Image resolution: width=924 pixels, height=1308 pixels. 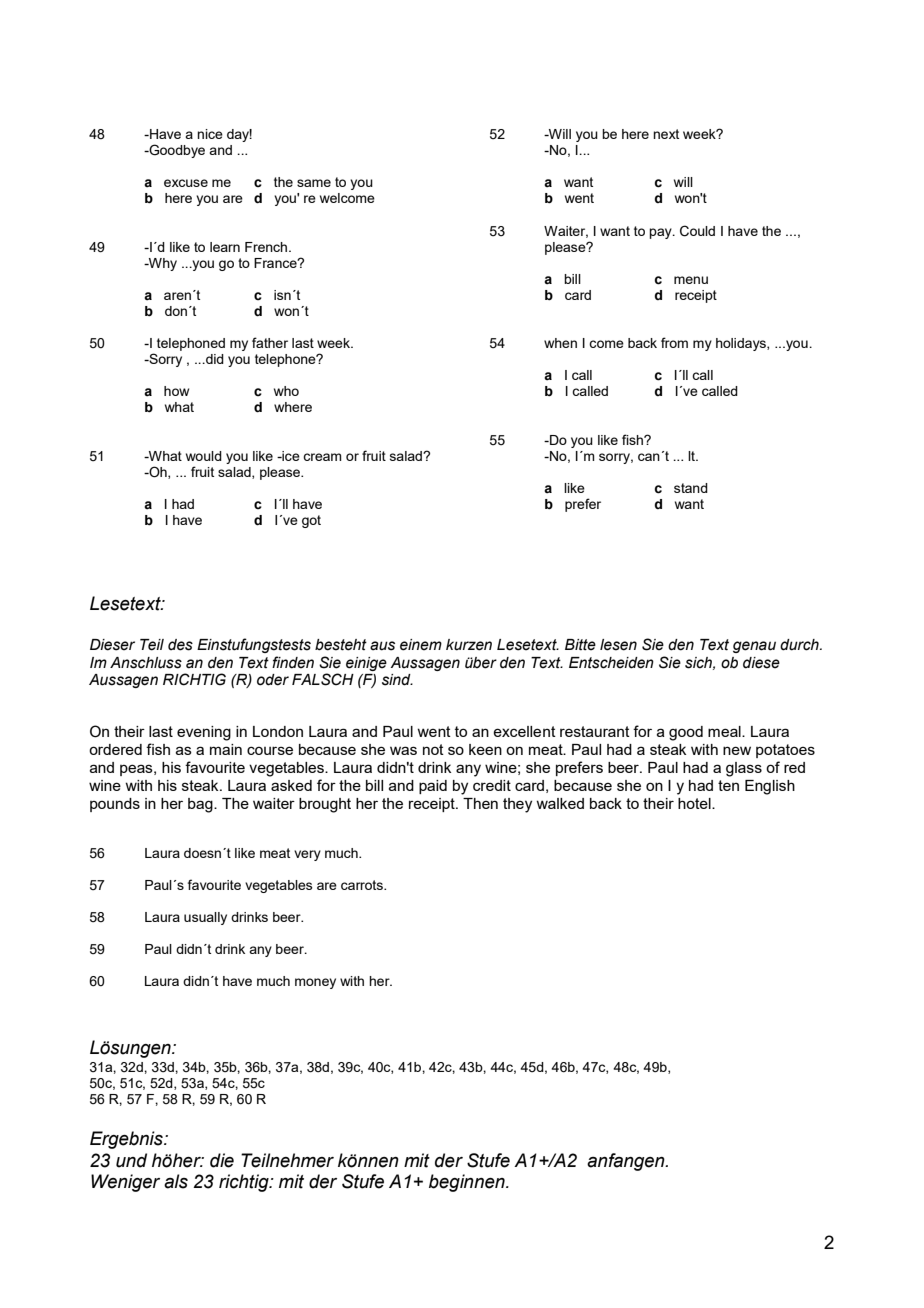 I want to click on excuse, so click(x=186, y=183).
